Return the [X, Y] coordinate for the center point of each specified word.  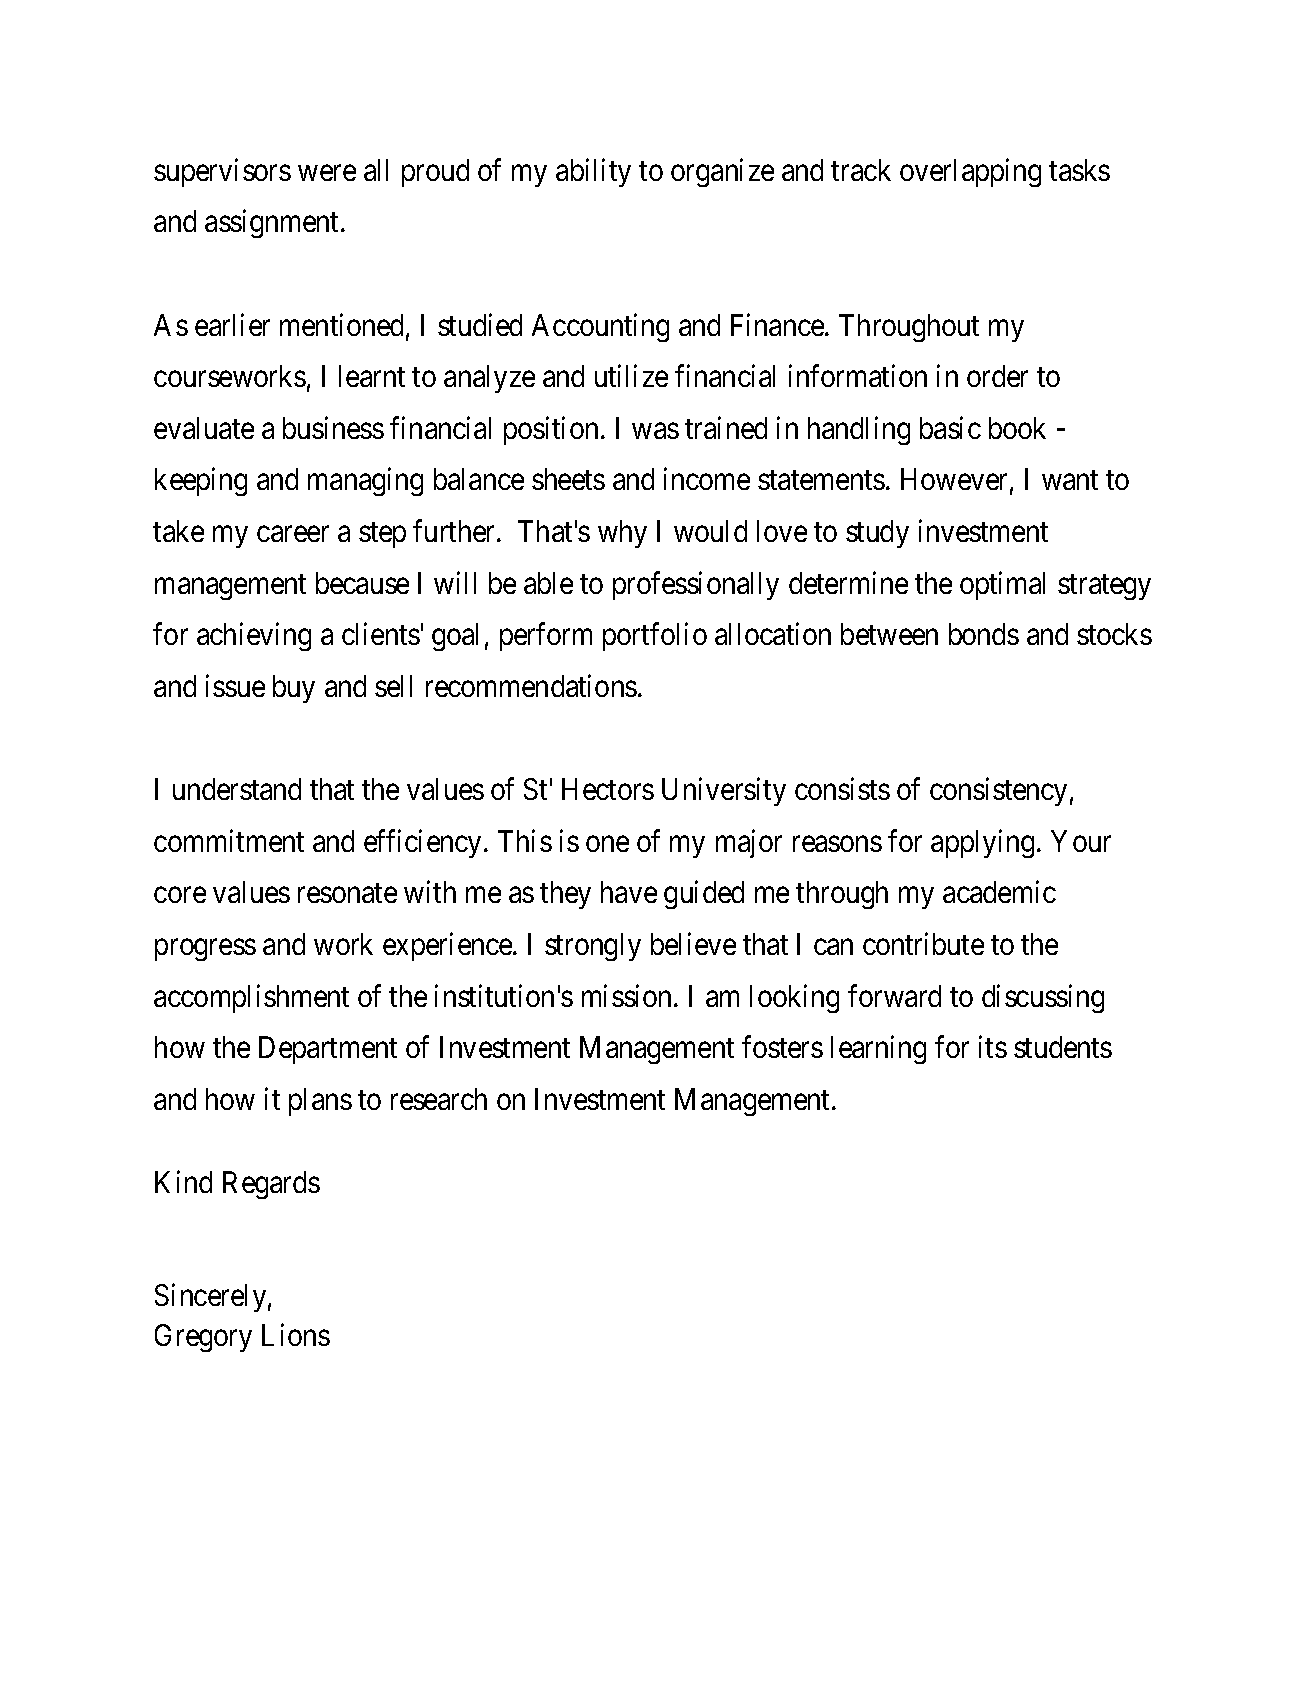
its [993, 1047]
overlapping [970, 172]
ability [593, 172]
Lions [296, 1335]
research [439, 1099]
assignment [273, 224]
